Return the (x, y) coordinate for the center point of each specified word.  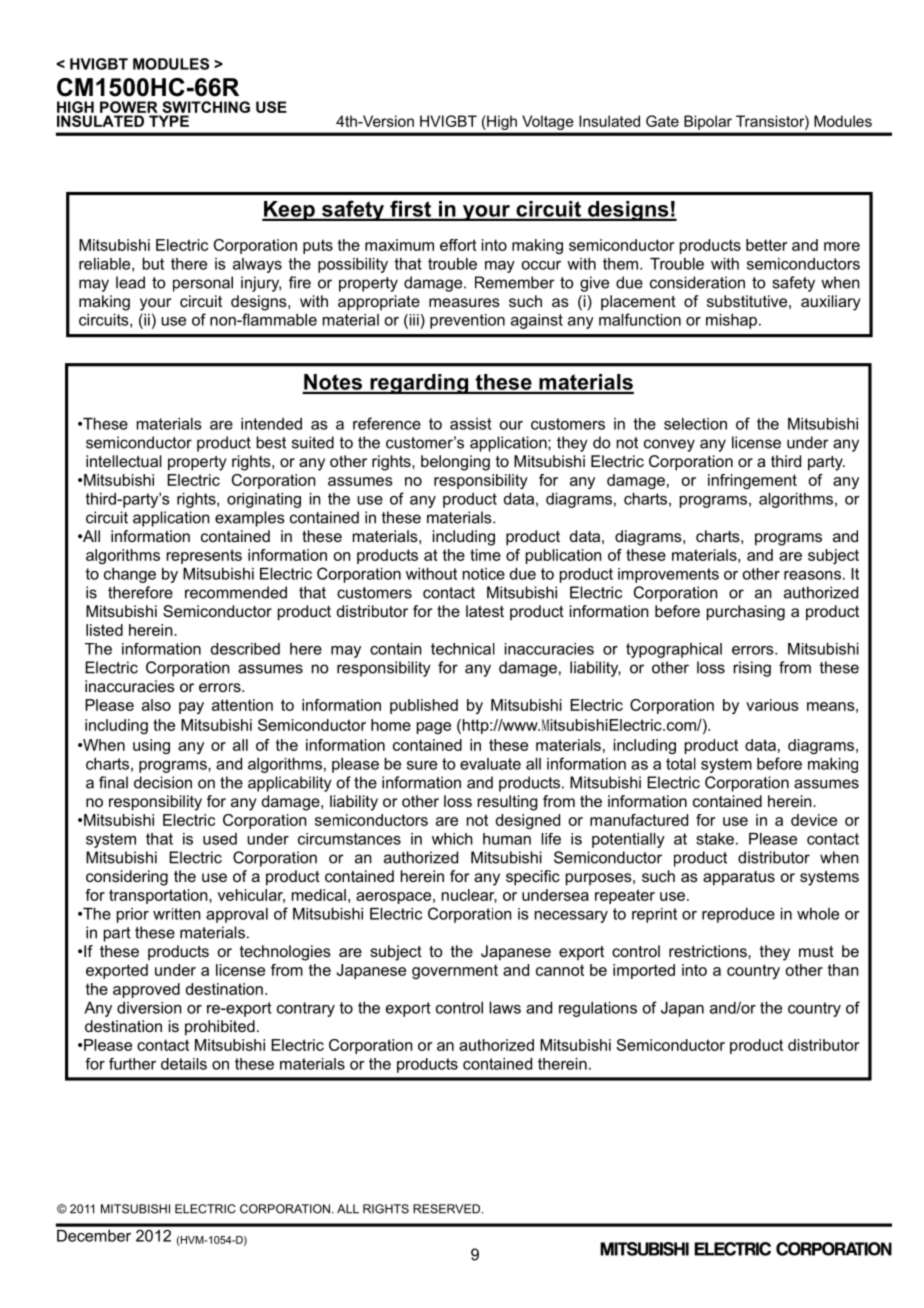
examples (250, 519)
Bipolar (708, 122)
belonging (455, 463)
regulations (598, 1009)
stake (715, 839)
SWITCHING (206, 107)
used (220, 839)
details (184, 1064)
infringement (752, 481)
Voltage (548, 122)
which (452, 839)
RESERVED (448, 1209)
